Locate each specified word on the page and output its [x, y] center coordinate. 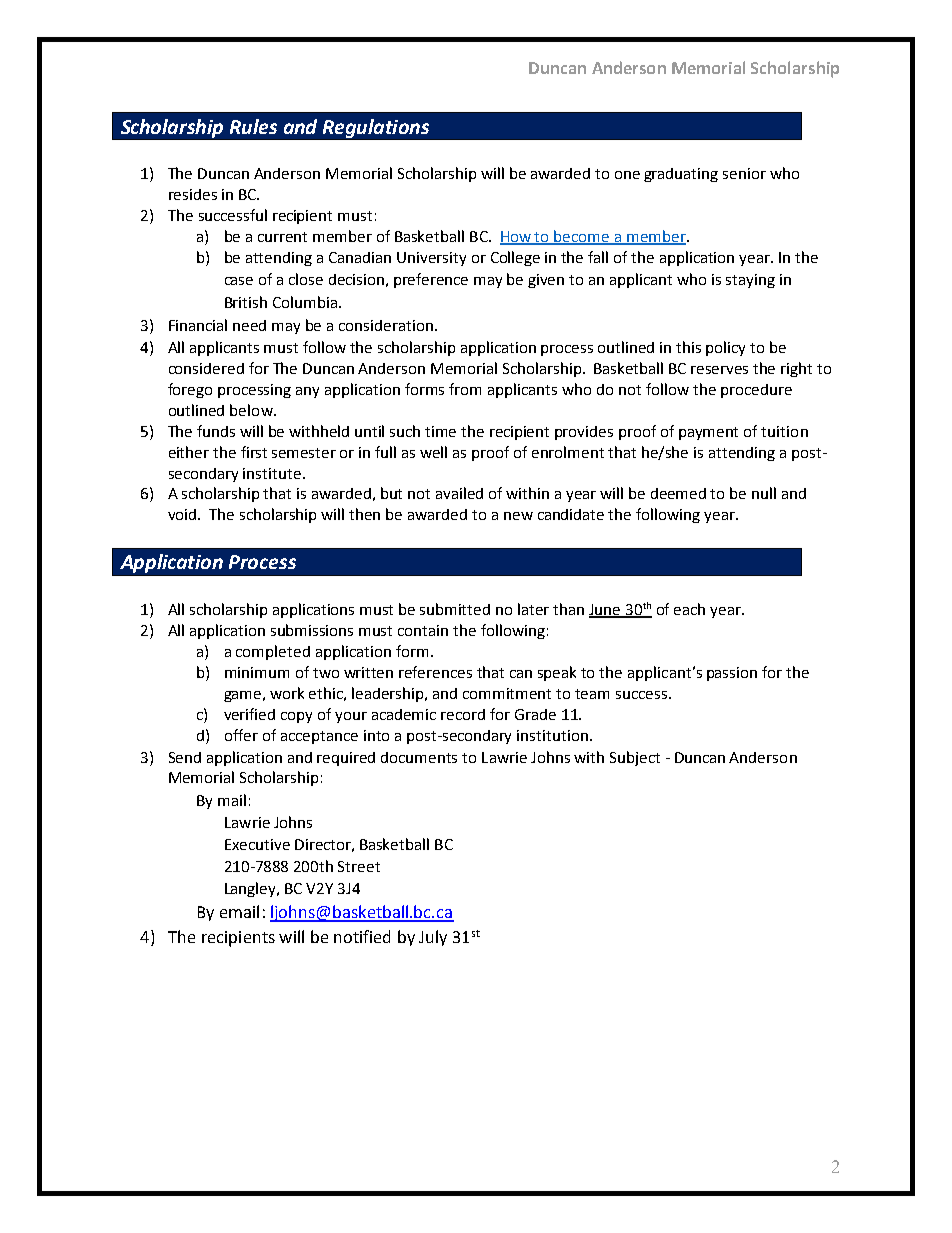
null [764, 493]
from [465, 389]
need [249, 325]
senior [744, 173]
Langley [252, 889]
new [518, 516]
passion [732, 674]
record [463, 714]
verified [249, 714]
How [517, 238]
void [183, 514]
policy [725, 348]
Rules [253, 126]
